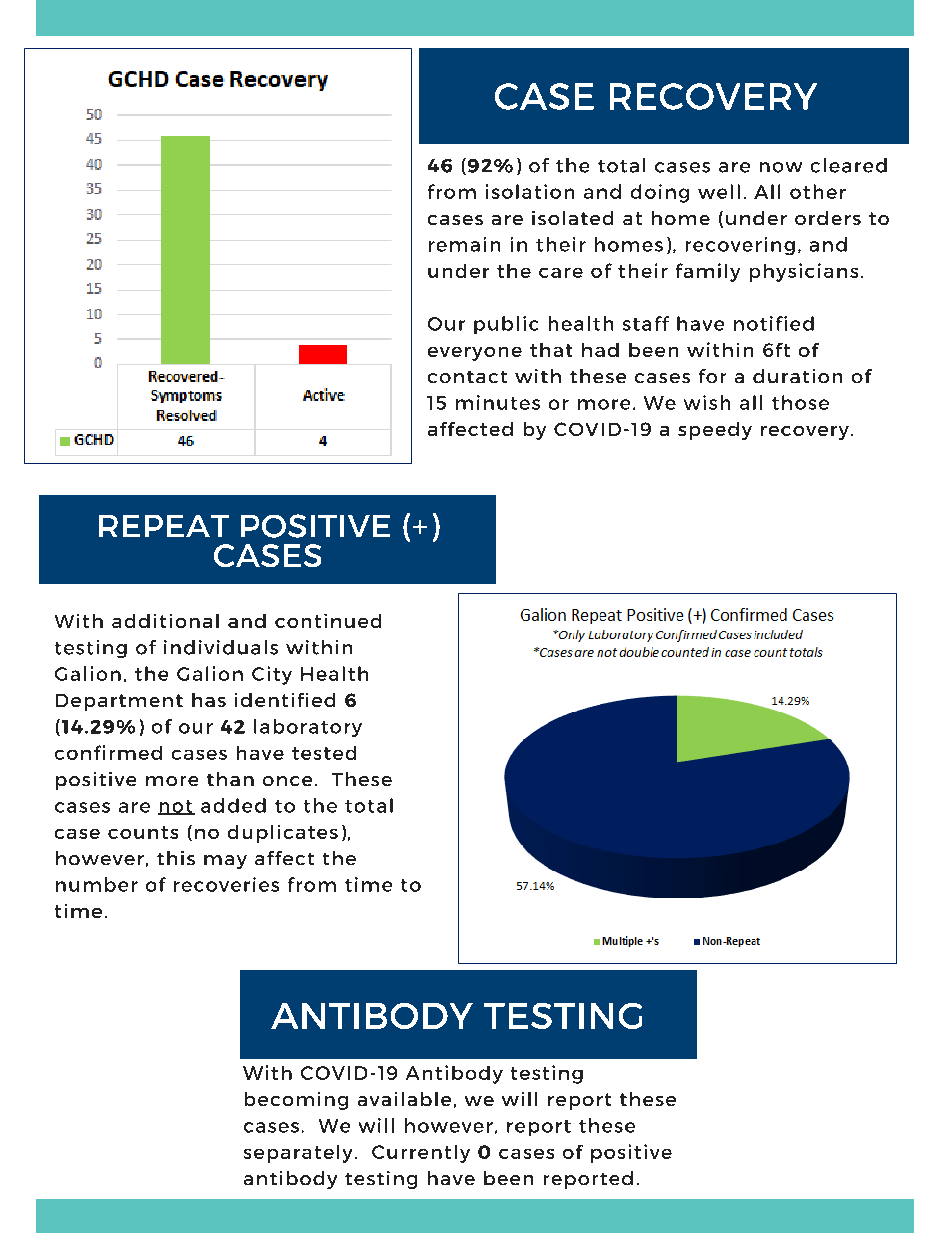 Image resolution: width=952 pixels, height=1233 pixels. What do you see at coordinates (715, 431) in the document?
I see `speedy` at bounding box center [715, 431].
